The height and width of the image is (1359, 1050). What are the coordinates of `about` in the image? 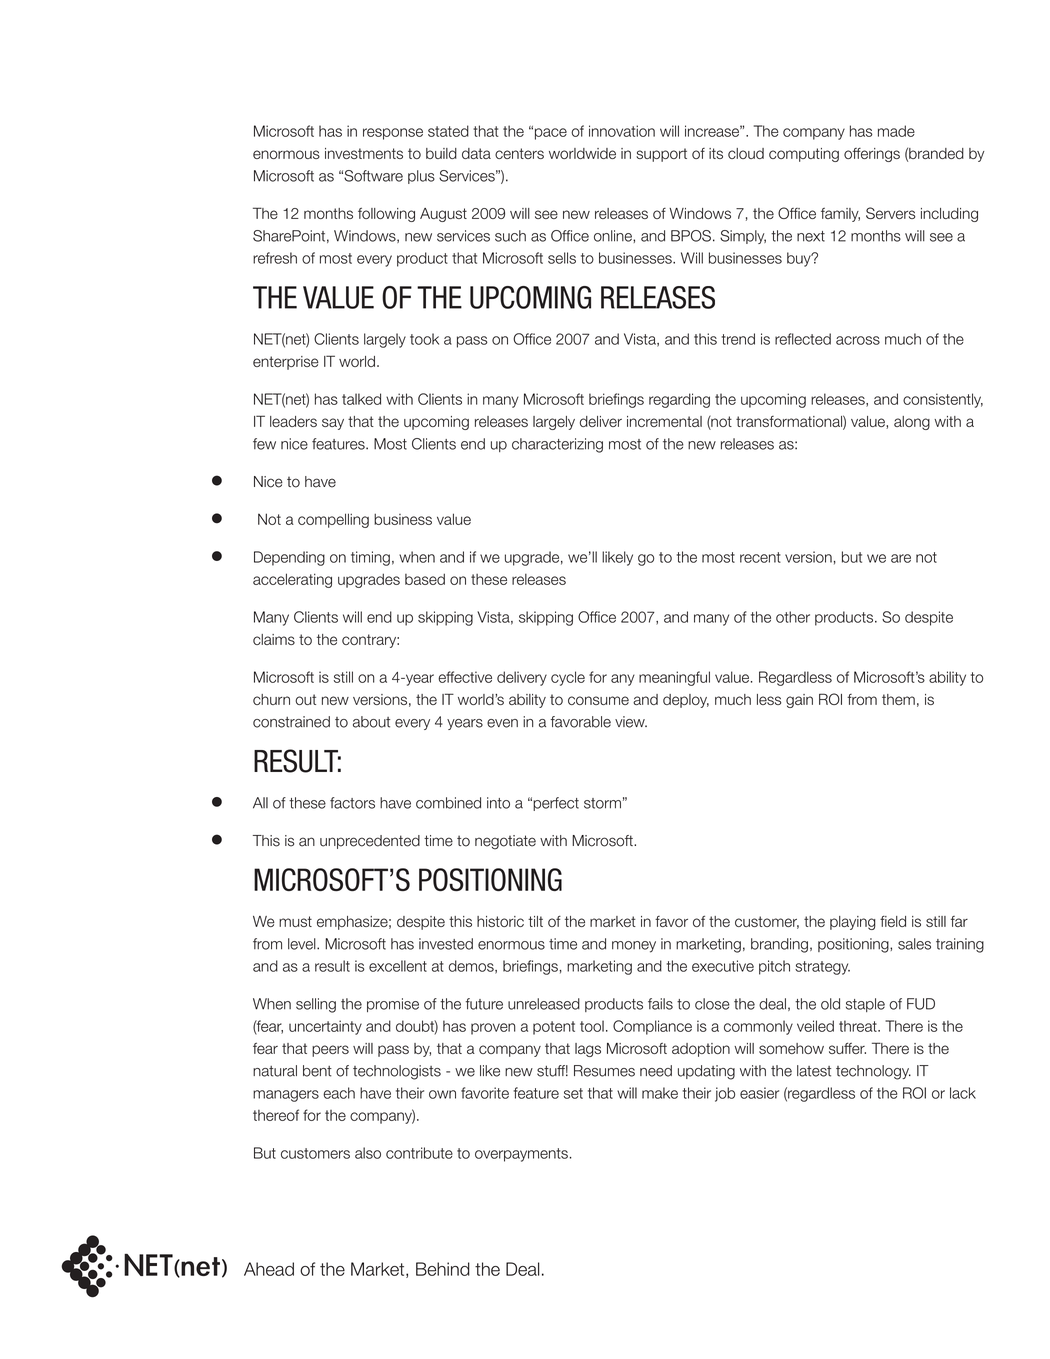 It's located at (371, 722).
